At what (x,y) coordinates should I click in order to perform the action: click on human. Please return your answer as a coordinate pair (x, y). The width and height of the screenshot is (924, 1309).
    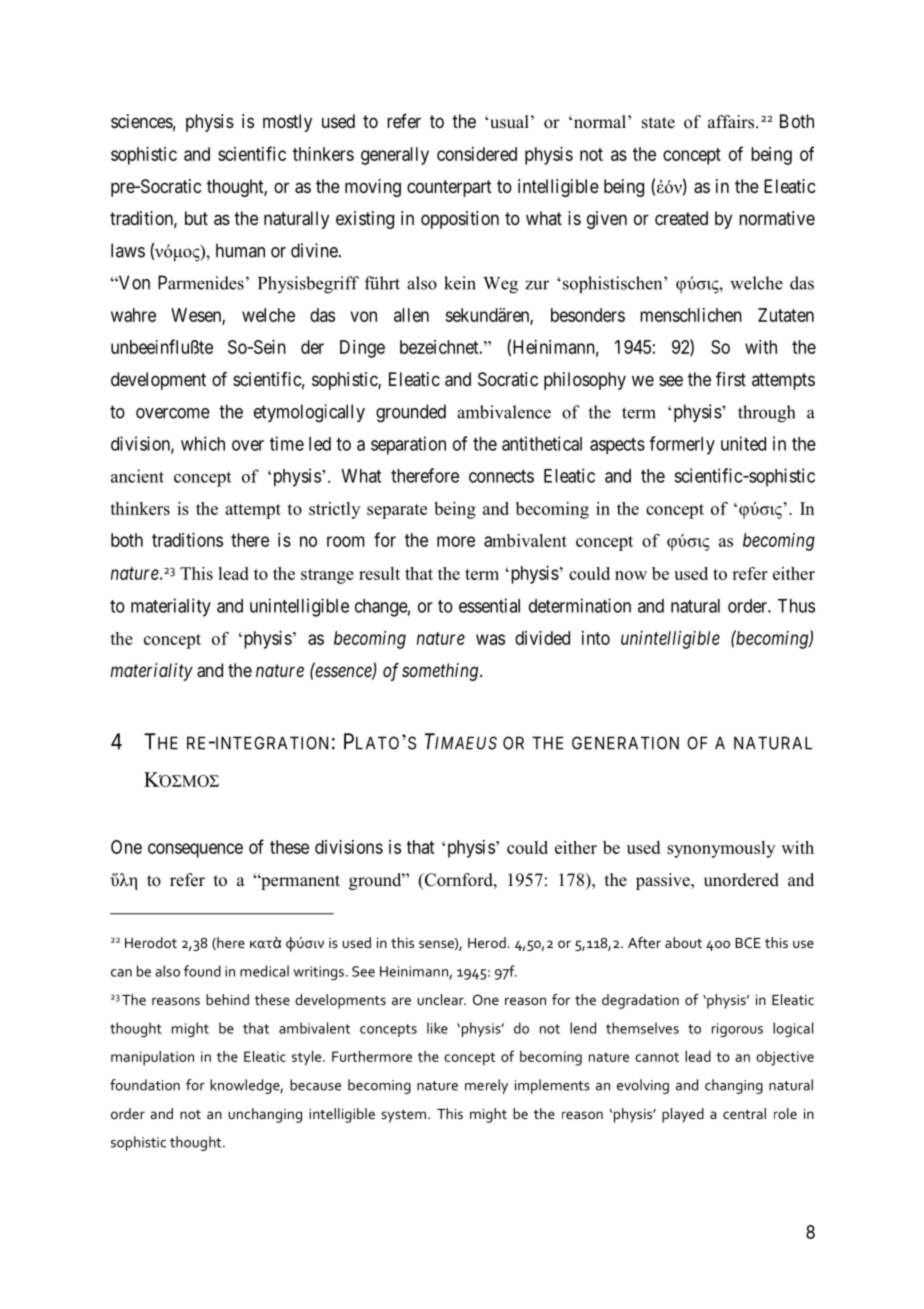
    Looking at the image, I should click on (240, 250).
